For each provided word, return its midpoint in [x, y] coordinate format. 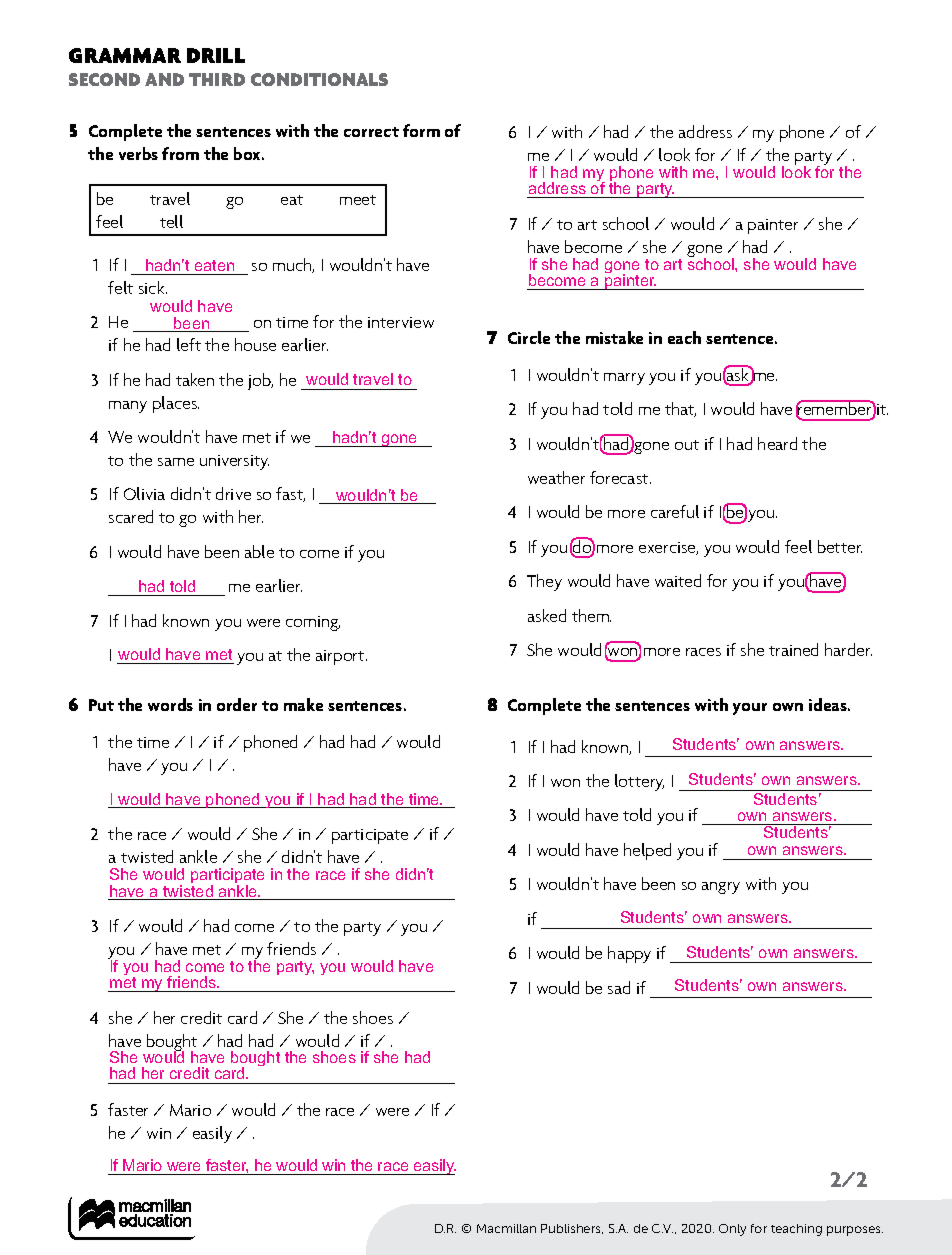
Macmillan [506, 1228]
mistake [614, 337]
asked [547, 615]
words [170, 704]
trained [793, 649]
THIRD [217, 79]
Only [732, 1230]
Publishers [572, 1229]
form [421, 130]
